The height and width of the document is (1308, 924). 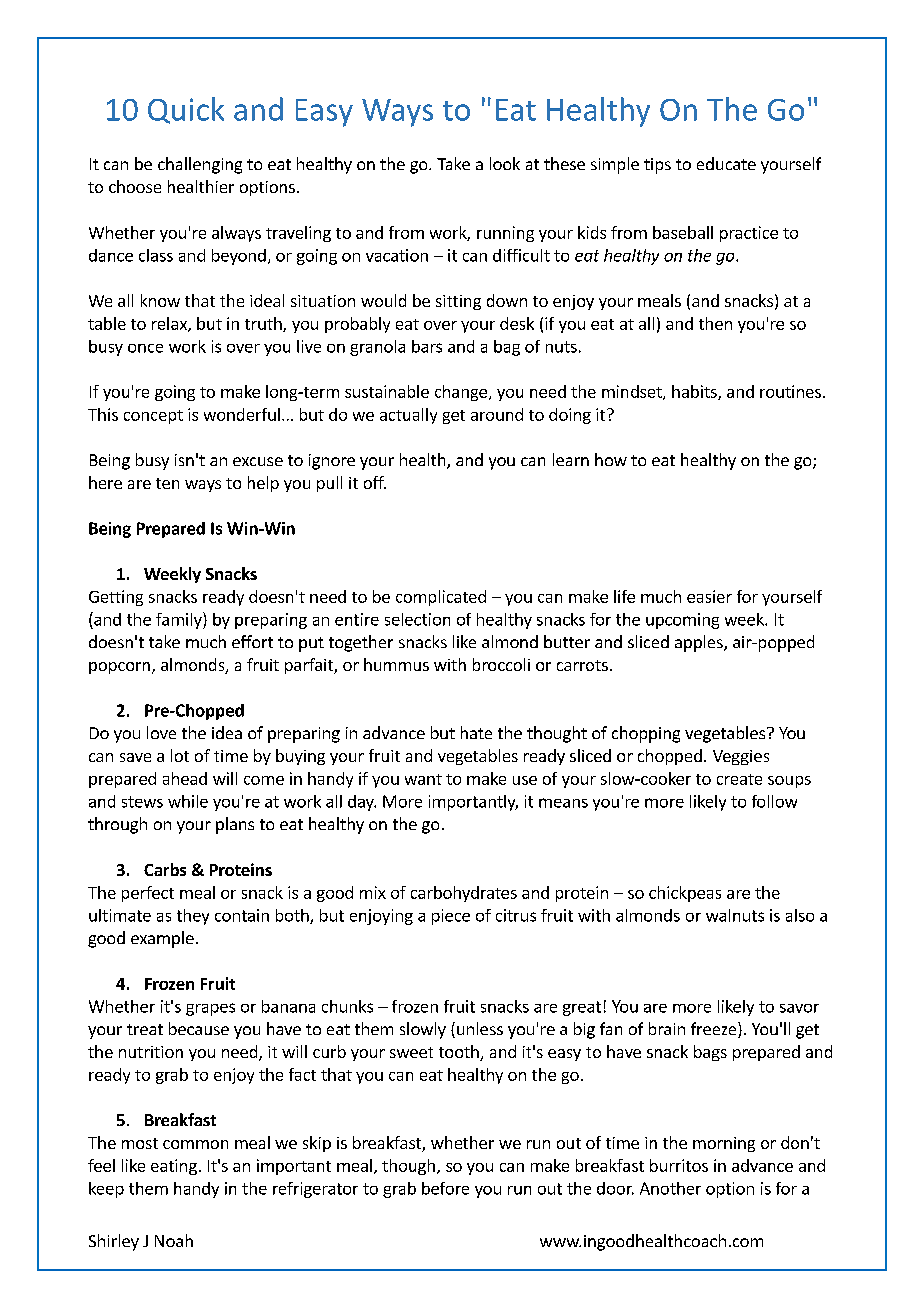 I want to click on hummus, so click(x=396, y=664).
